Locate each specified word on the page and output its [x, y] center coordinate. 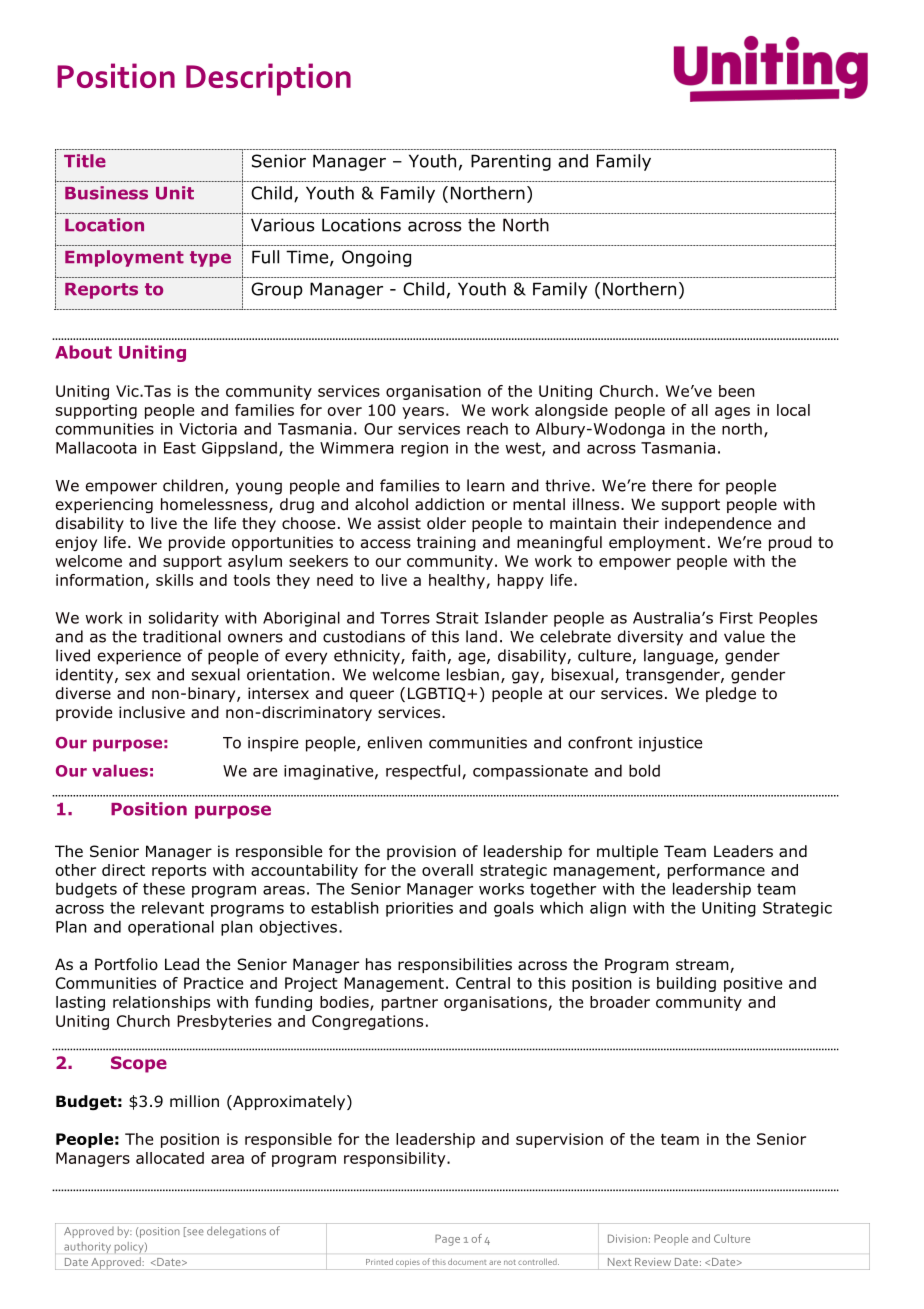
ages [732, 413]
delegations [236, 1232]
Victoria [208, 429]
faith [429, 655]
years [423, 413]
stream [703, 966]
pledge [731, 694]
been [737, 391]
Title [85, 161]
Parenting [511, 162]
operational [171, 928]
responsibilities [455, 965]
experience [139, 657]
